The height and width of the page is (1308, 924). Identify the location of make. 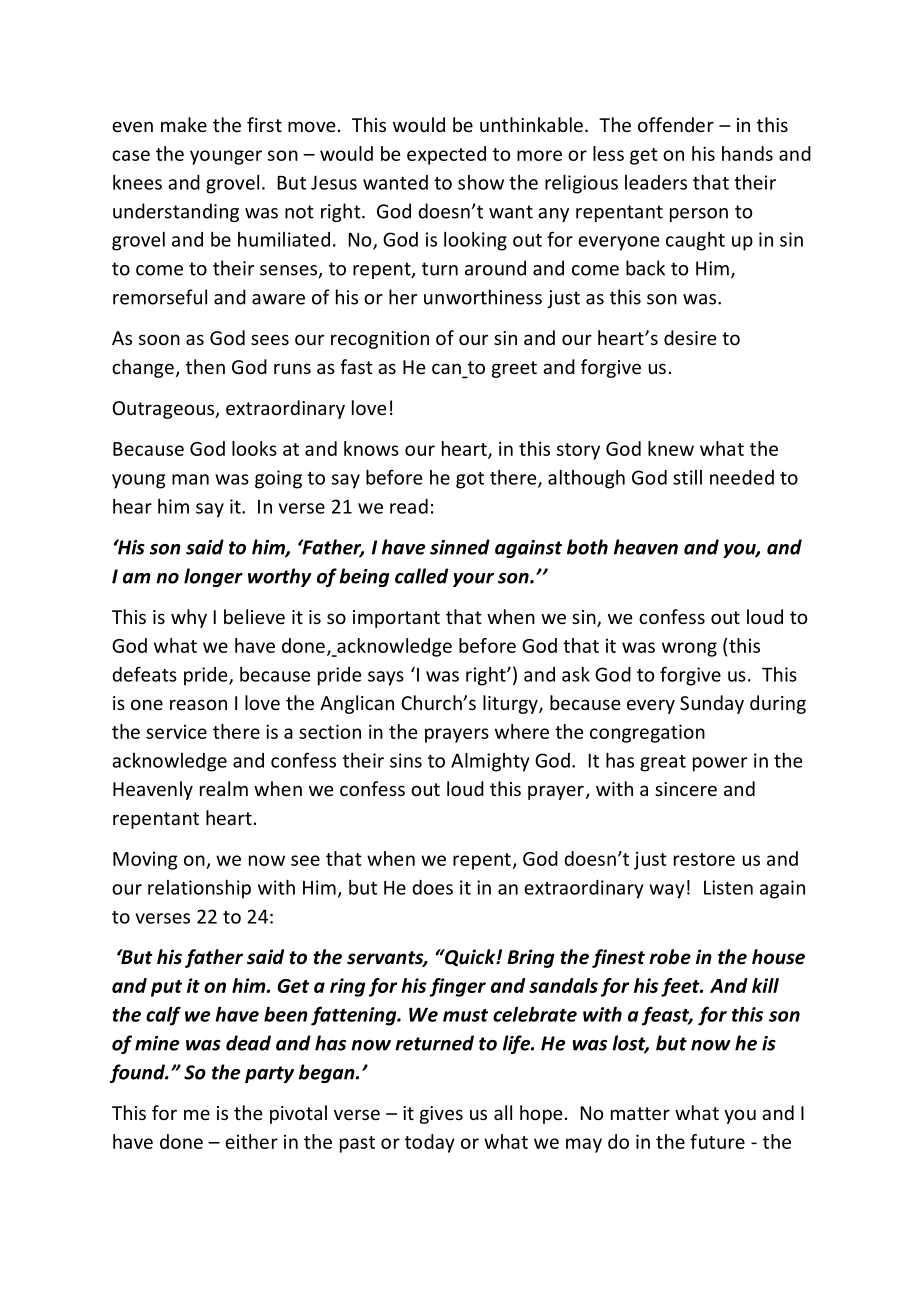
(184, 124).
